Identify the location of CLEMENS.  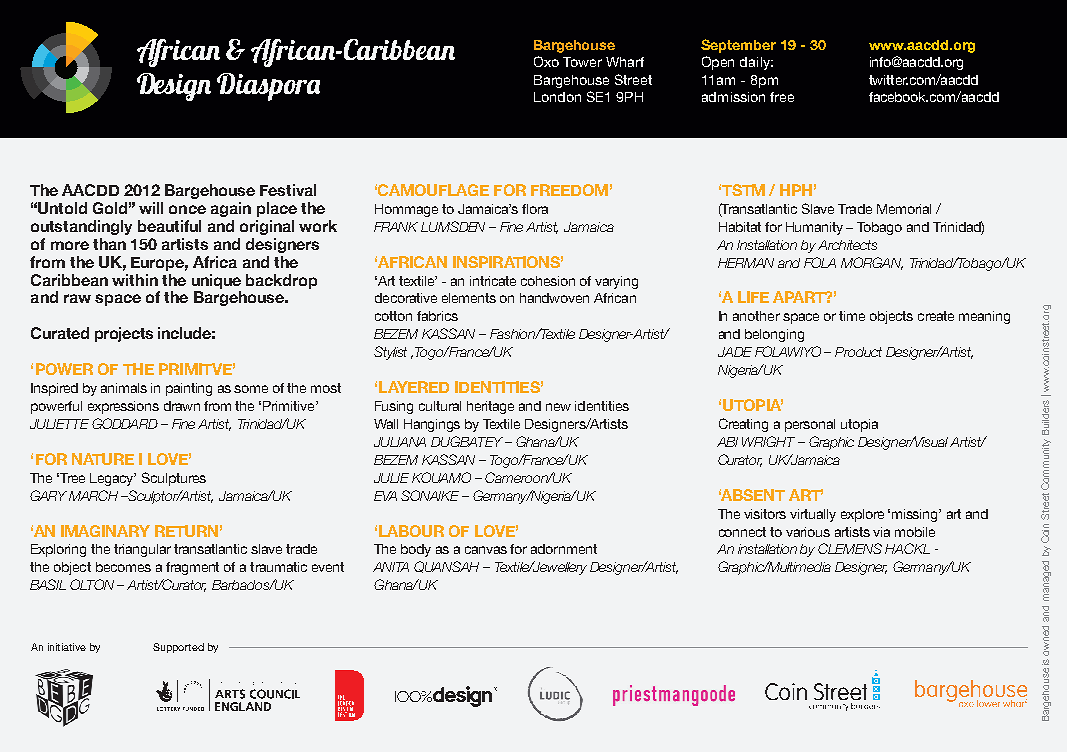
(850, 548).
